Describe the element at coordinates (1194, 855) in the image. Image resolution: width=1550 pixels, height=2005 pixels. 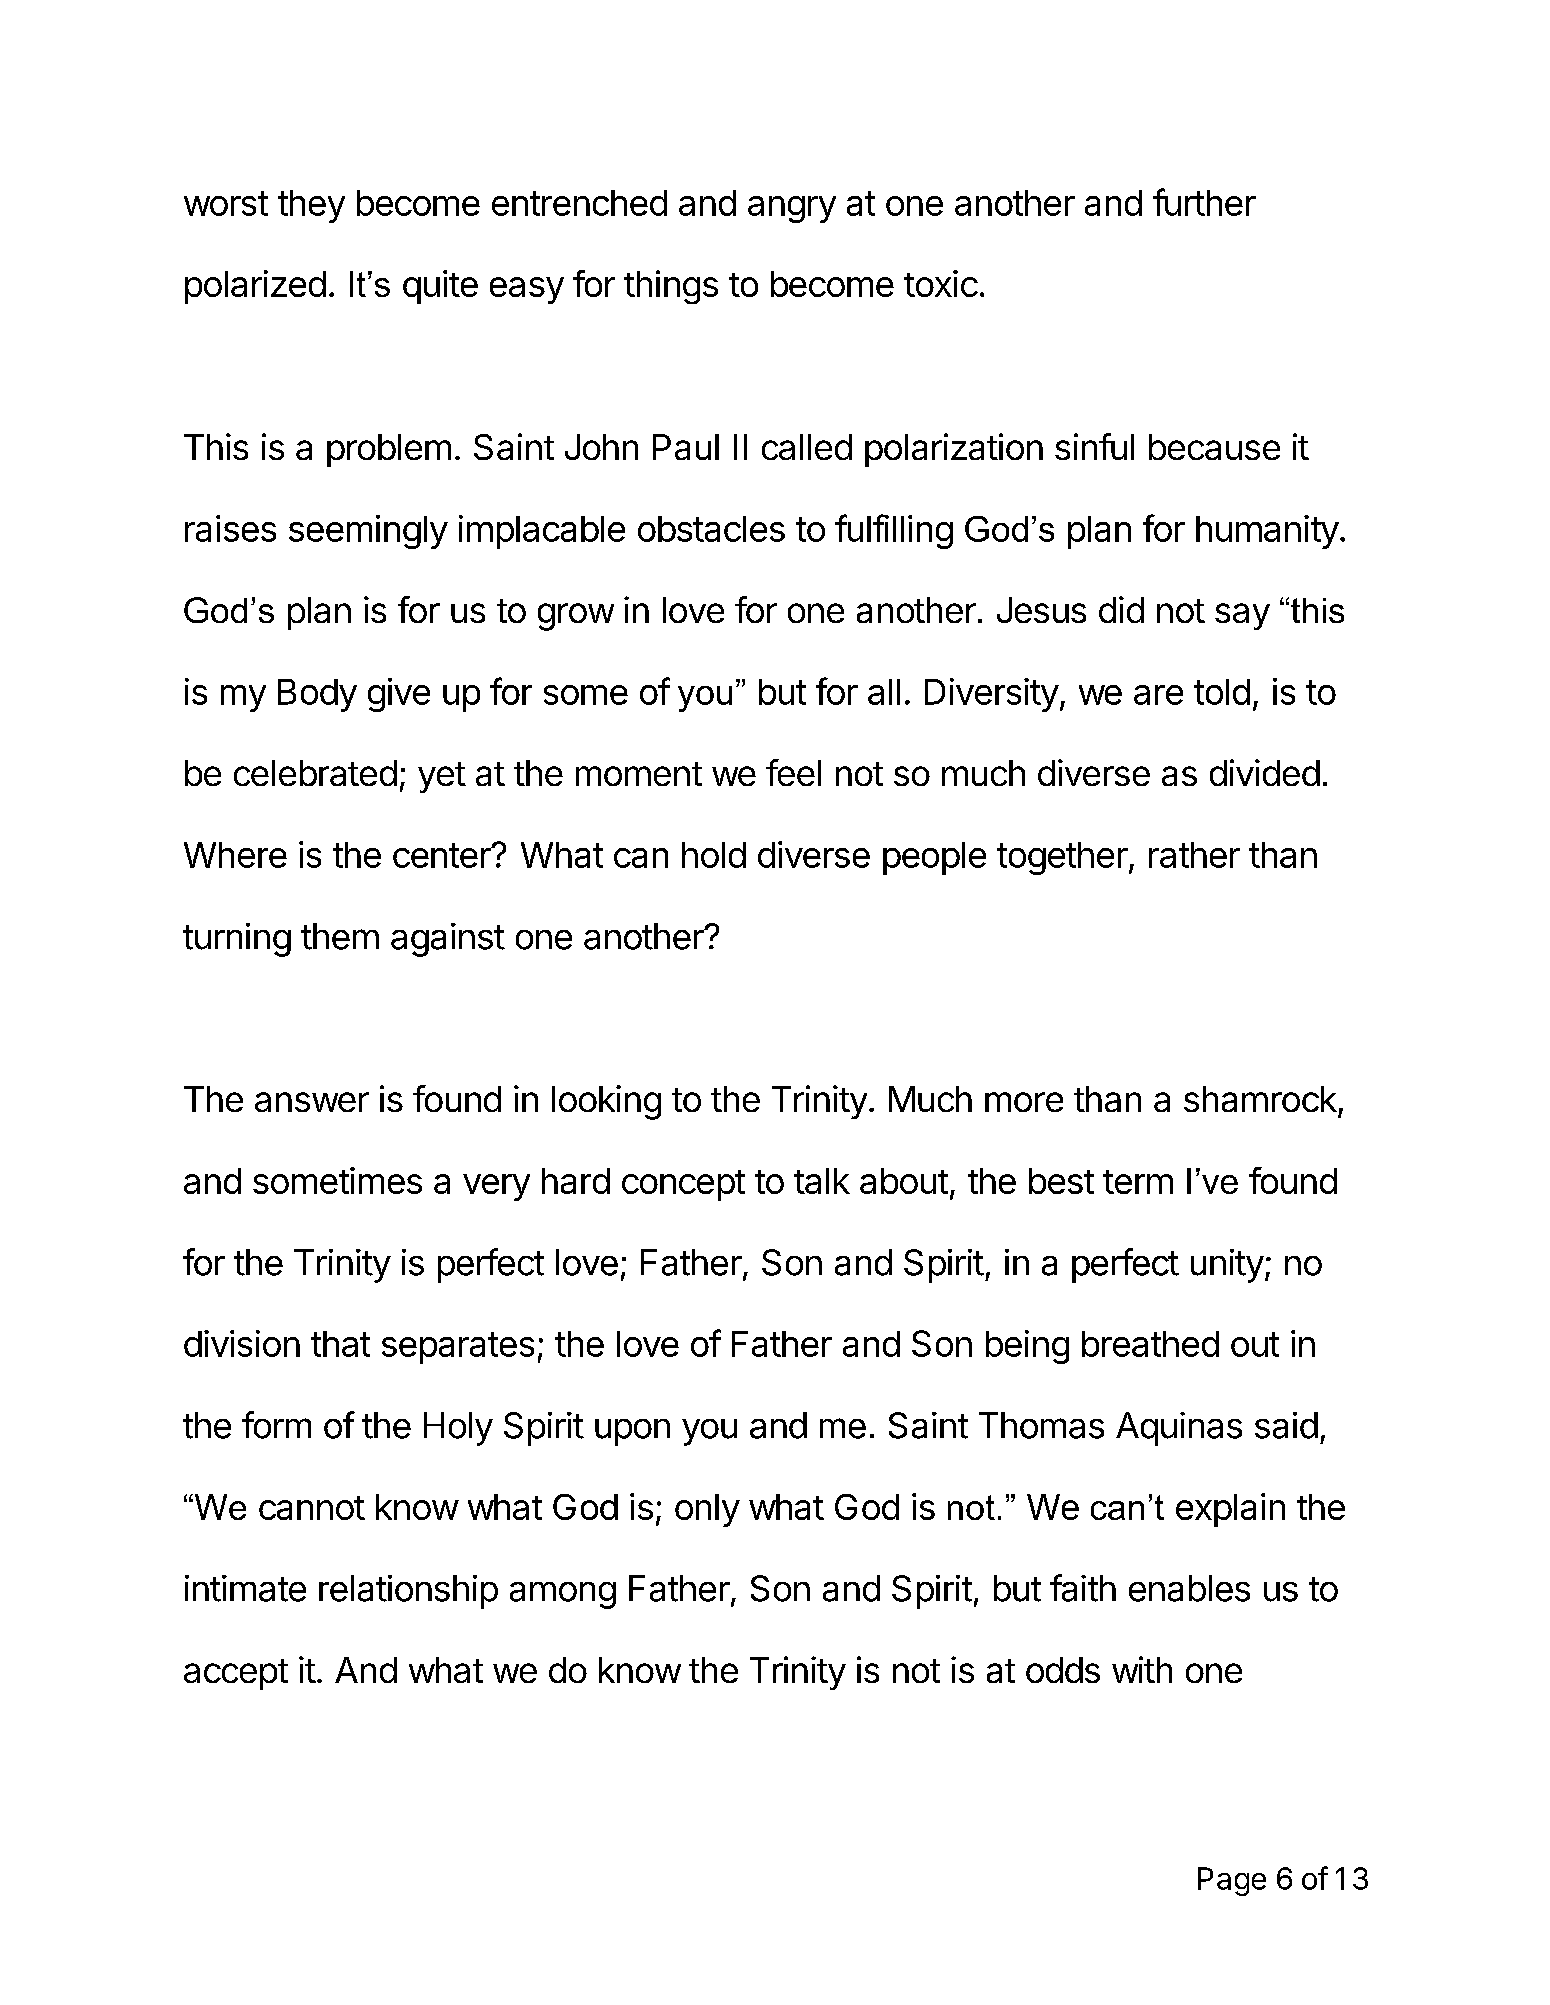
I see `rather` at that location.
